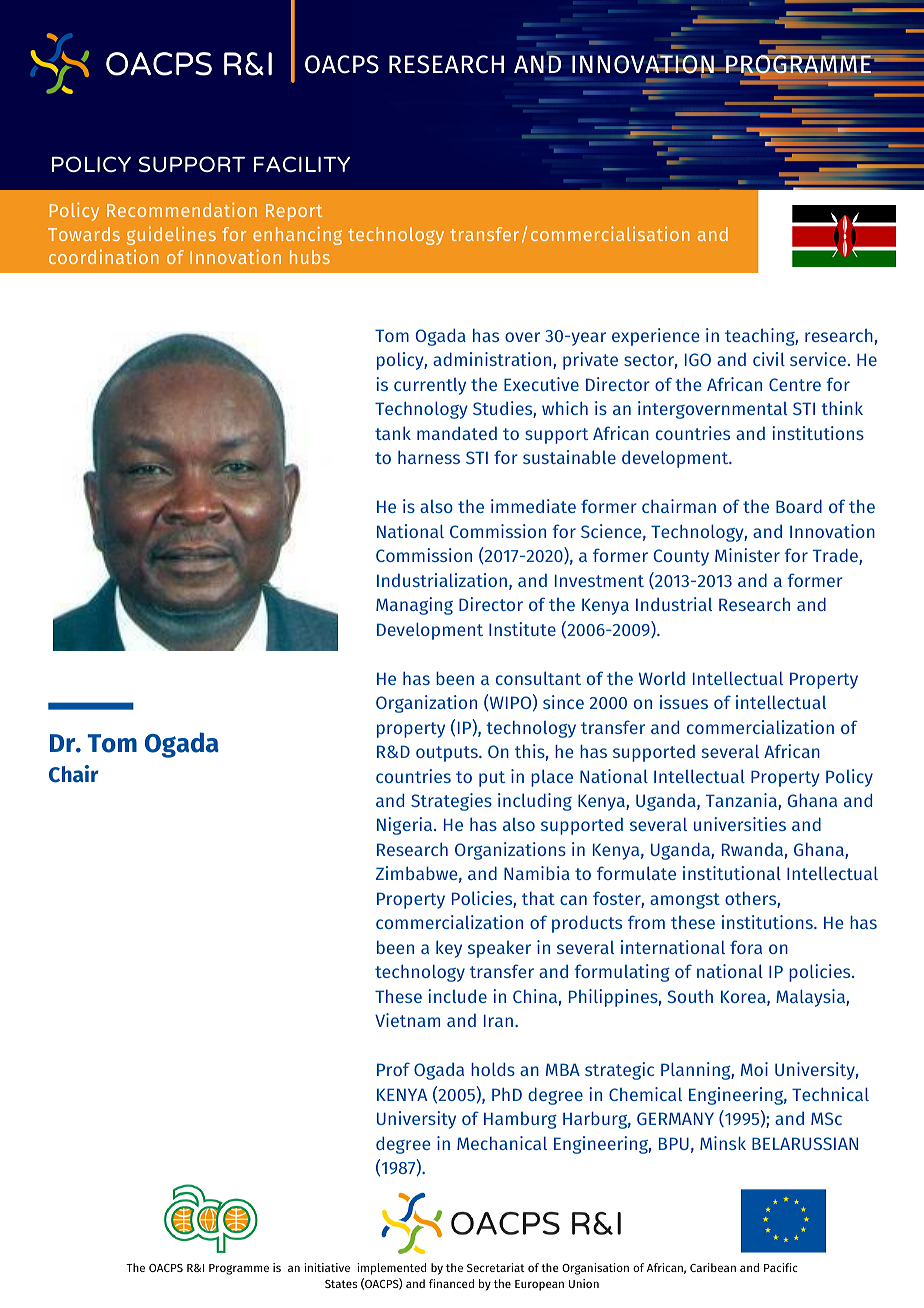  Describe the element at coordinates (302, 164) in the document. I see `FACILITY` at that location.
